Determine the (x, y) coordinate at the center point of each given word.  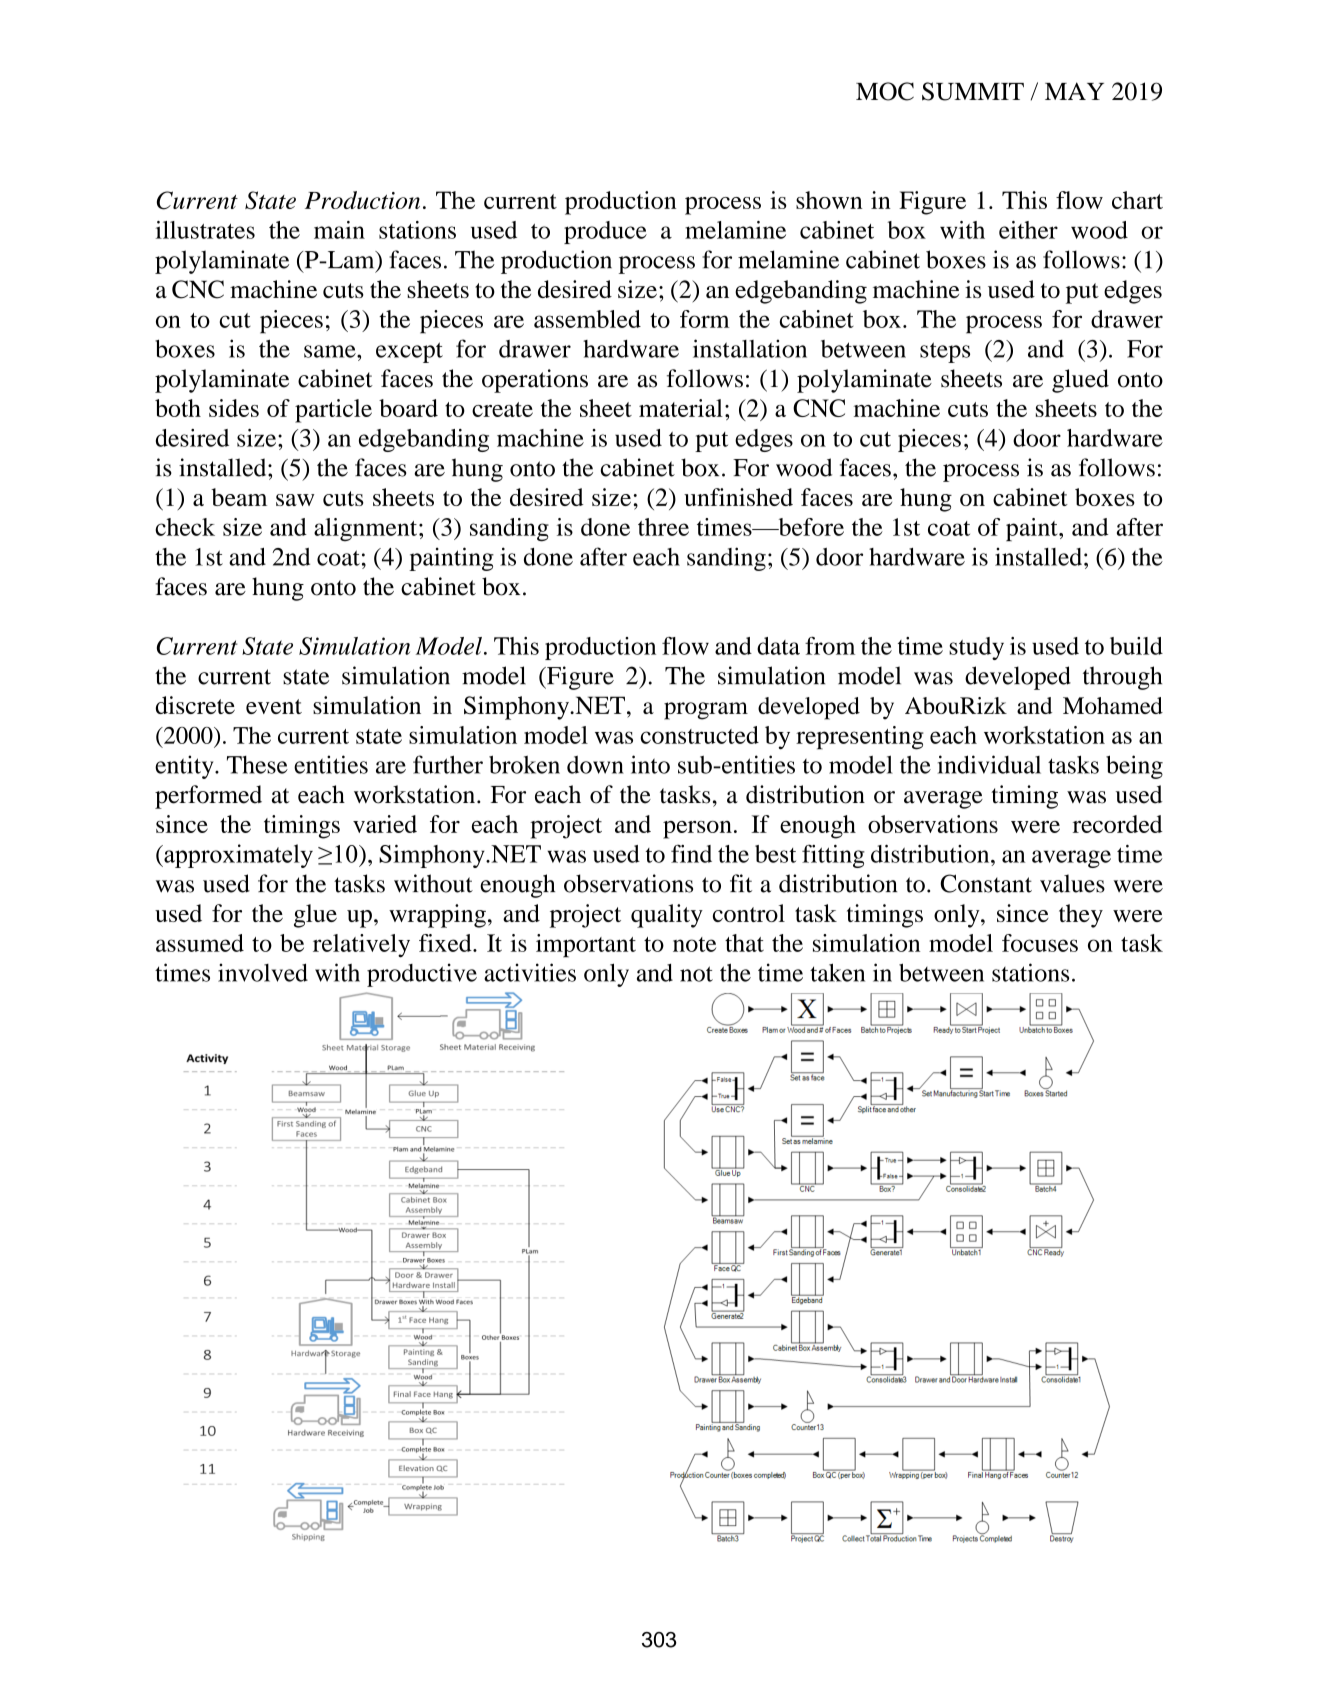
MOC (885, 91)
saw (295, 500)
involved (263, 972)
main (339, 230)
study (976, 648)
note (694, 944)
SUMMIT (973, 91)
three (663, 527)
